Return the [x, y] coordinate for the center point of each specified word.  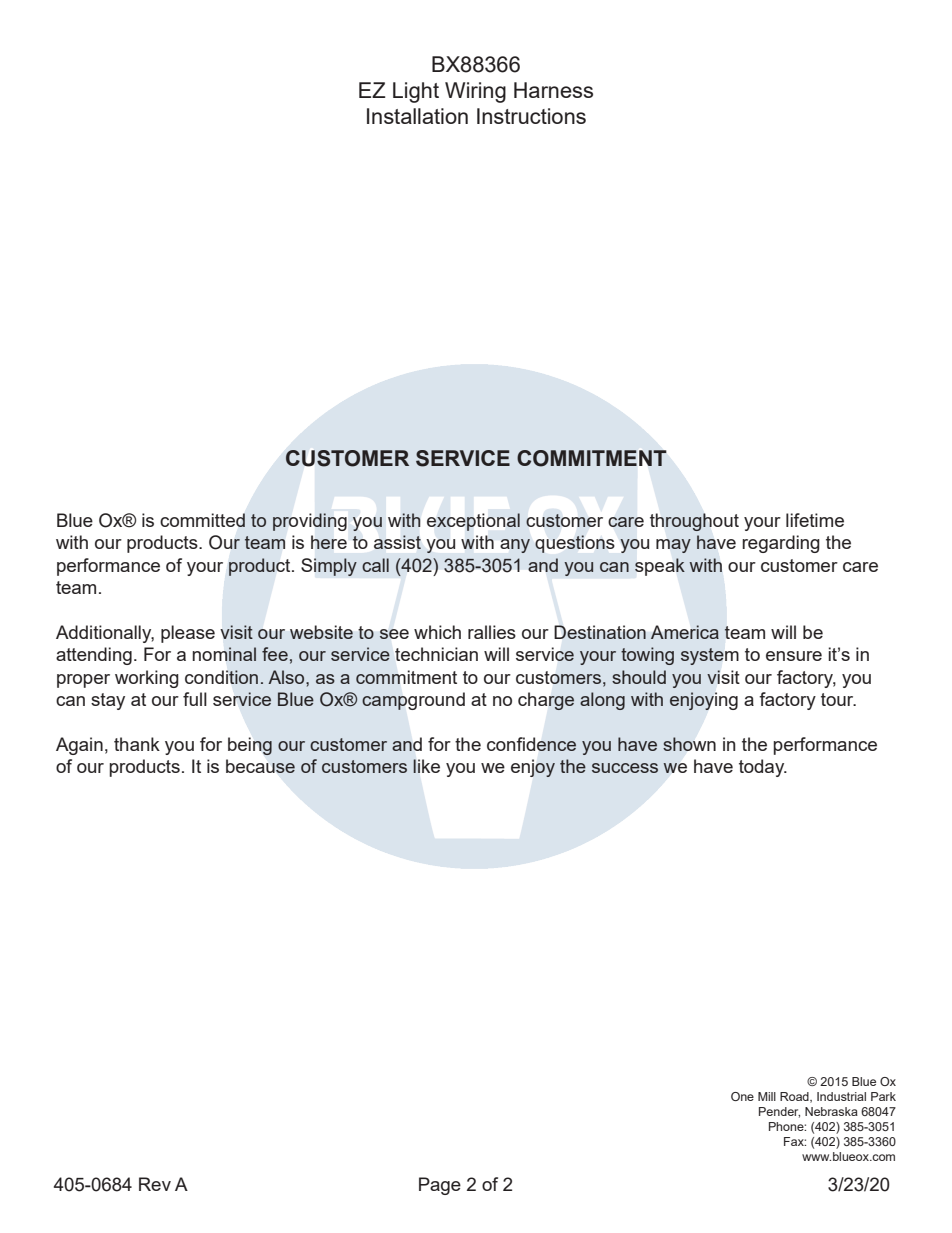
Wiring [475, 92]
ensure [794, 656]
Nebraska [831, 1111]
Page [440, 1186]
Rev [155, 1184]
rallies [492, 632]
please [188, 634]
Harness [553, 90]
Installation [417, 116]
